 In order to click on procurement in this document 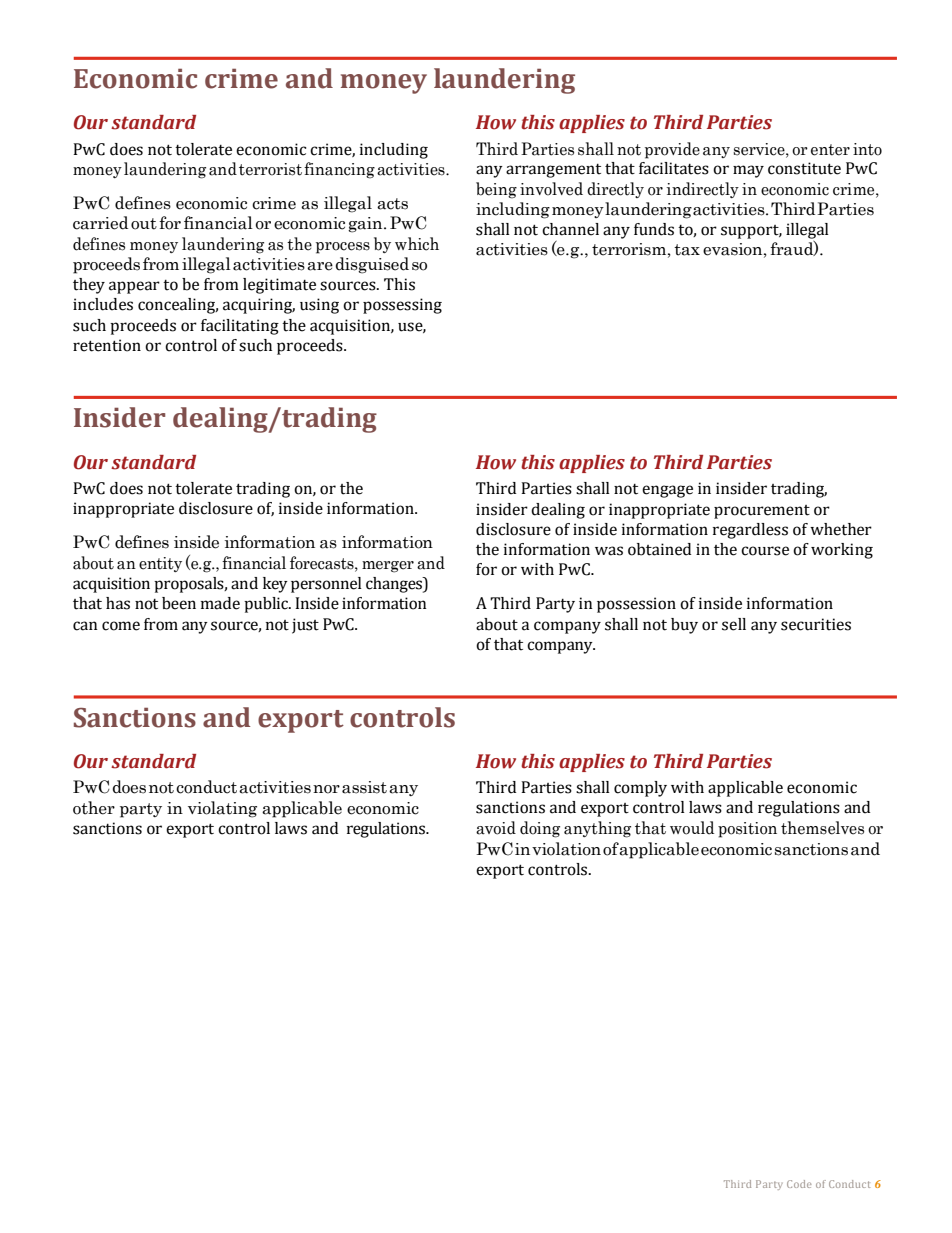, I will do `click(762, 512)`.
